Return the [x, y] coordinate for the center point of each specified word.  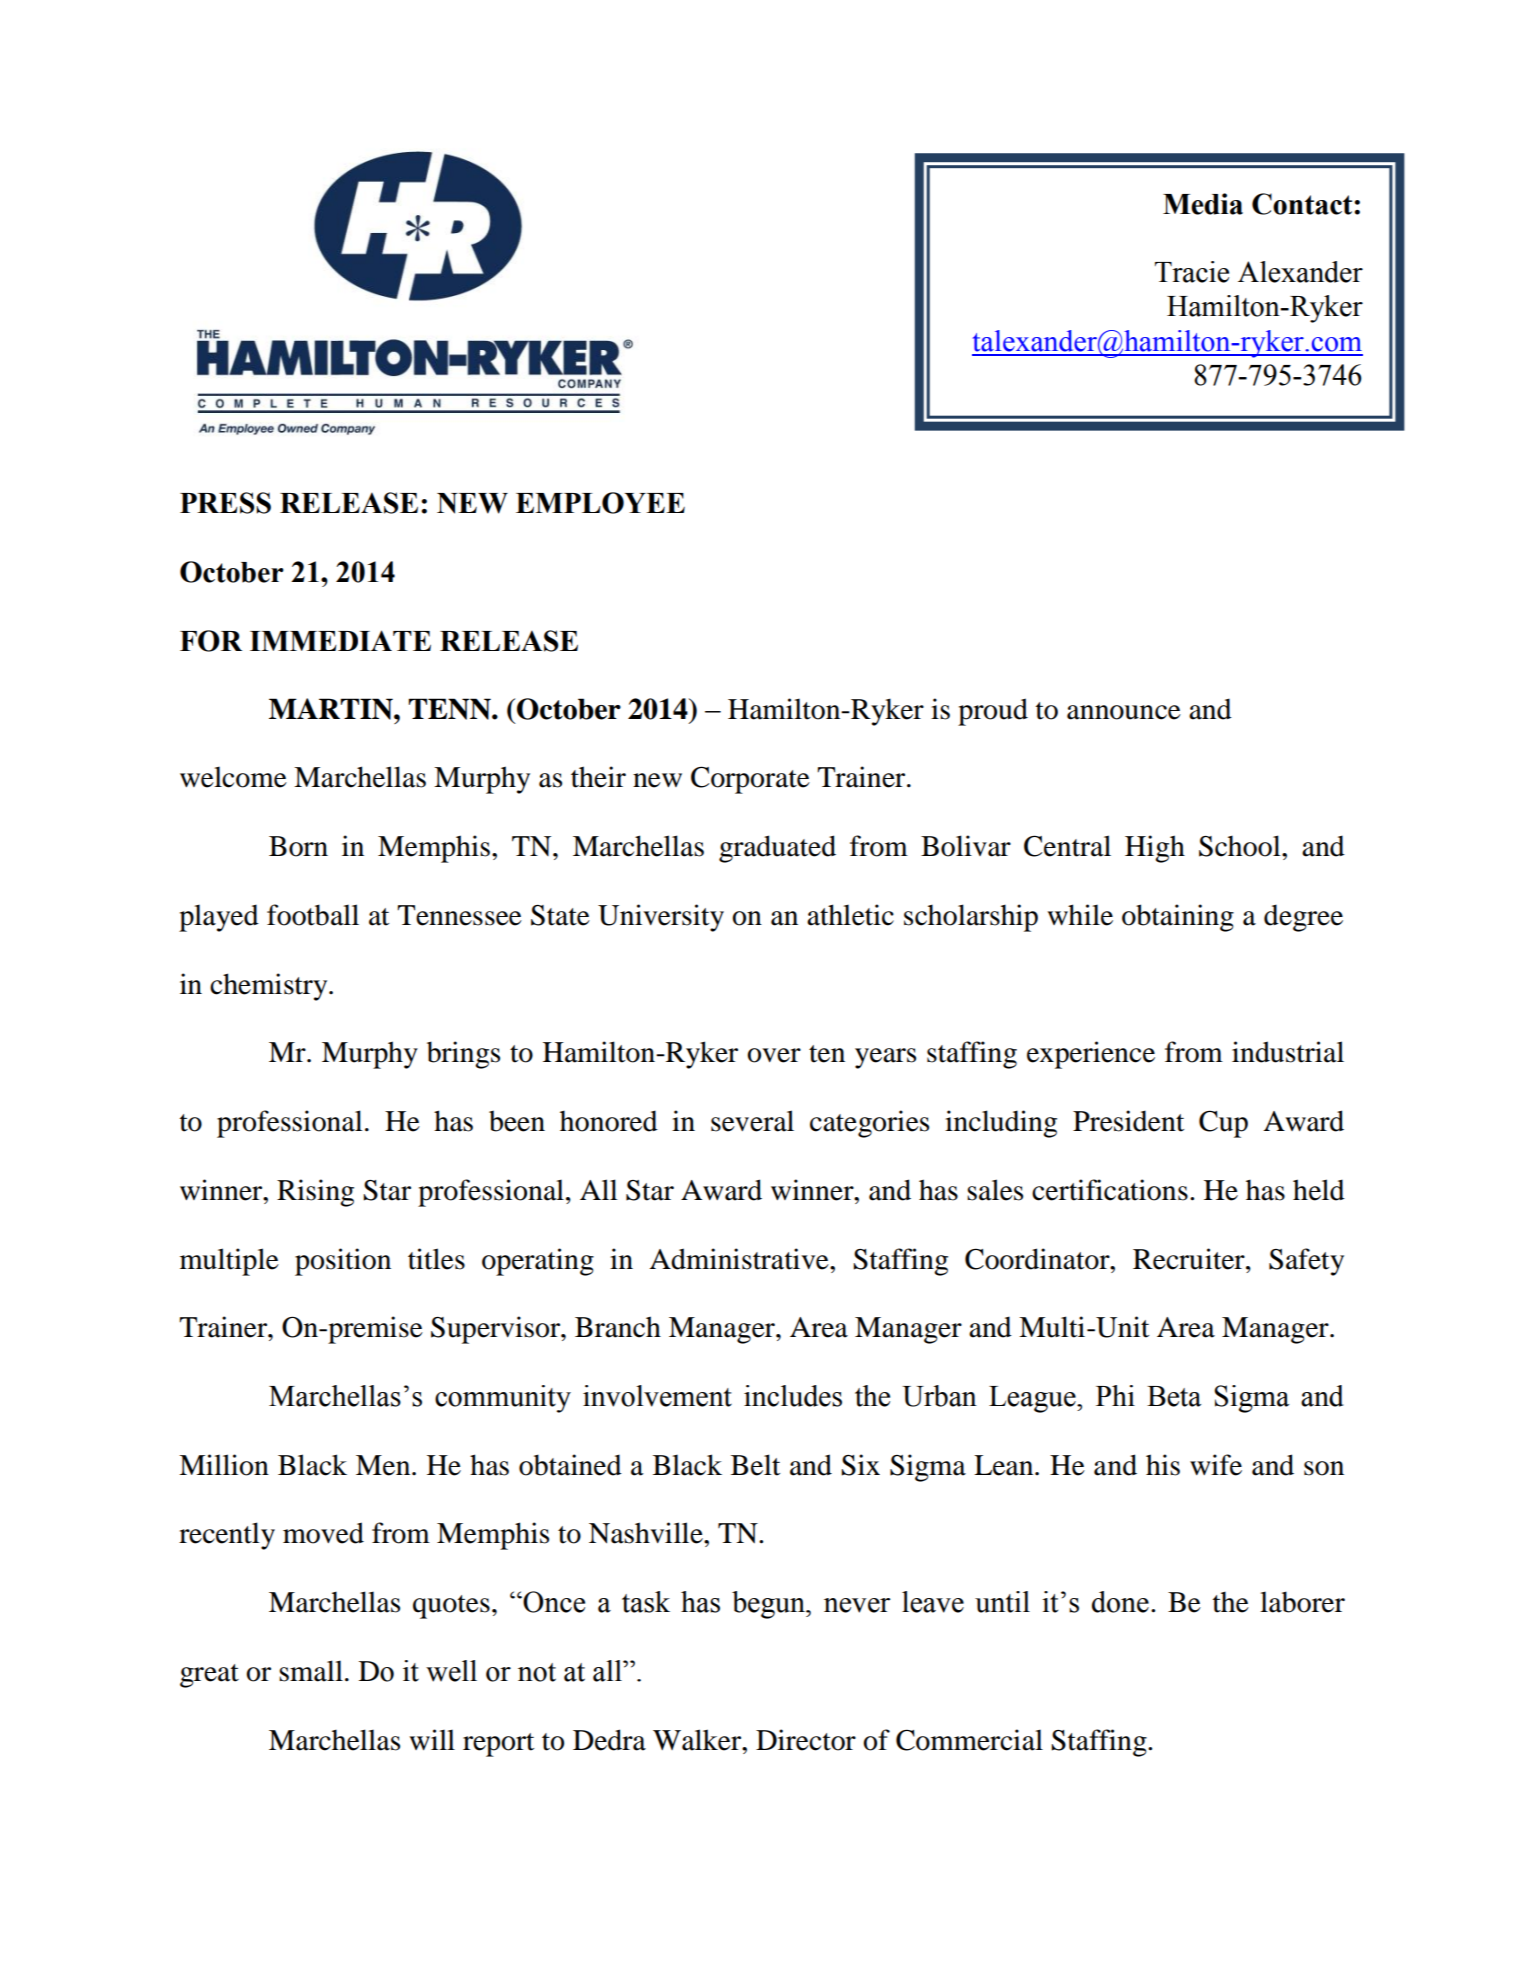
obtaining [1178, 918]
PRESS [225, 503]
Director [806, 1740]
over [774, 1055]
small [311, 1671]
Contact [1302, 204]
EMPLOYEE [600, 503]
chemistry [270, 987]
